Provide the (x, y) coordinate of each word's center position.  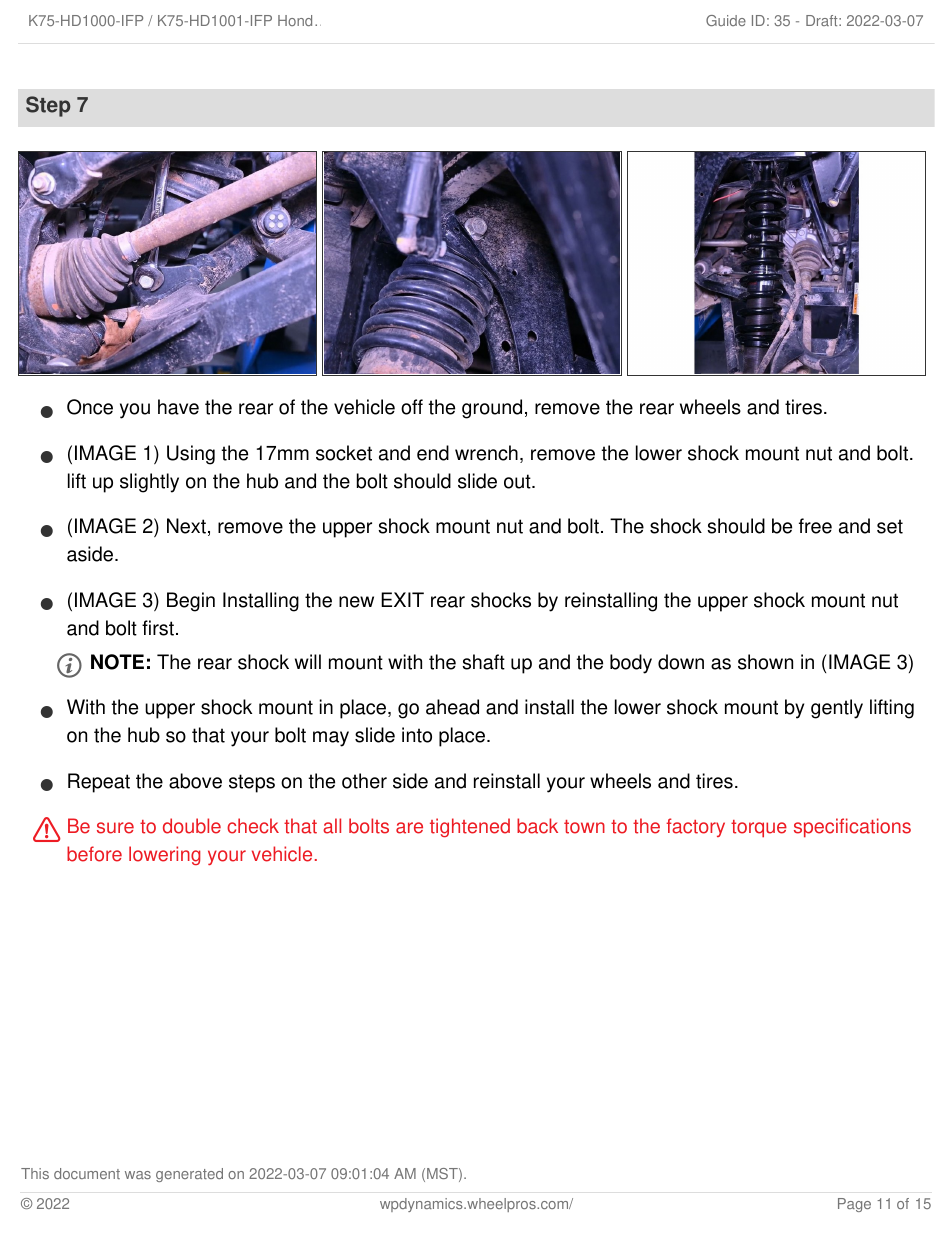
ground (492, 409)
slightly (149, 483)
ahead (452, 707)
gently (837, 709)
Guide (726, 20)
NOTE (117, 662)
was (138, 1175)
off (412, 407)
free (815, 526)
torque (759, 829)
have (178, 407)
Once (90, 407)
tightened (470, 827)
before (94, 854)
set (890, 526)
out (518, 481)
